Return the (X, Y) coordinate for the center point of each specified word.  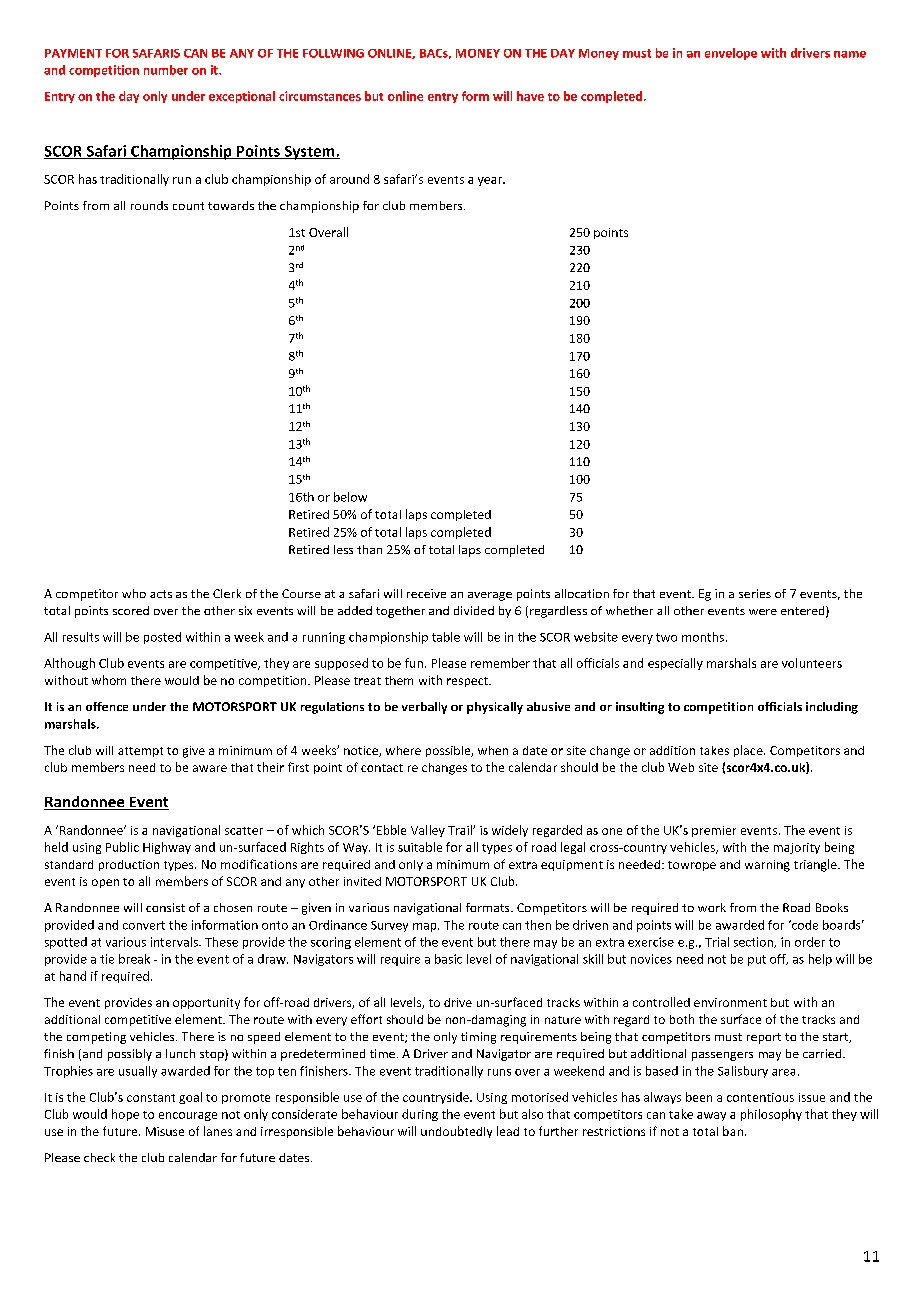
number (166, 70)
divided (474, 610)
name (850, 54)
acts (161, 594)
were (763, 612)
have (530, 96)
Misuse (165, 1131)
